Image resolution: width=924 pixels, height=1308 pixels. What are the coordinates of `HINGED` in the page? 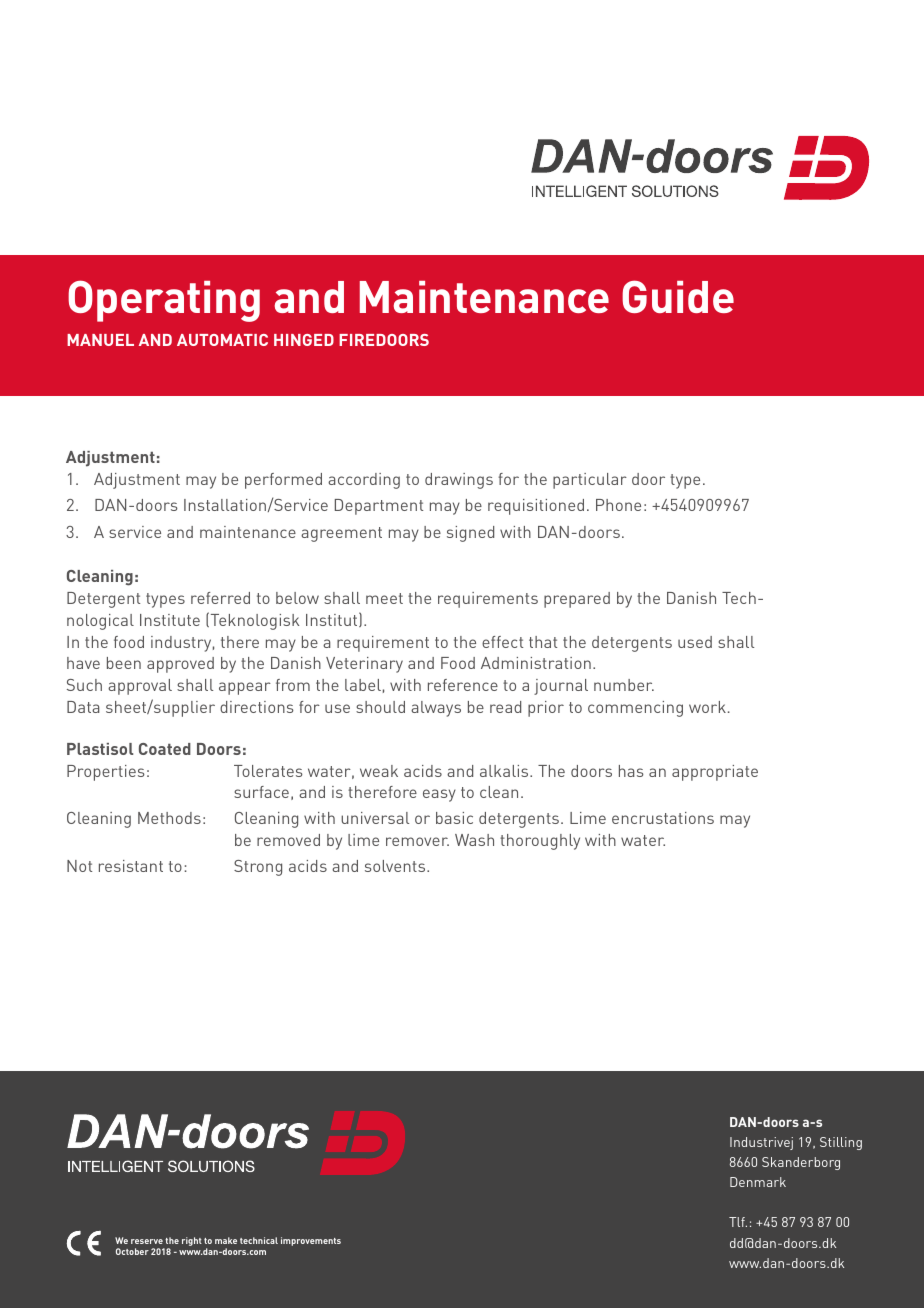 It's located at (304, 340).
